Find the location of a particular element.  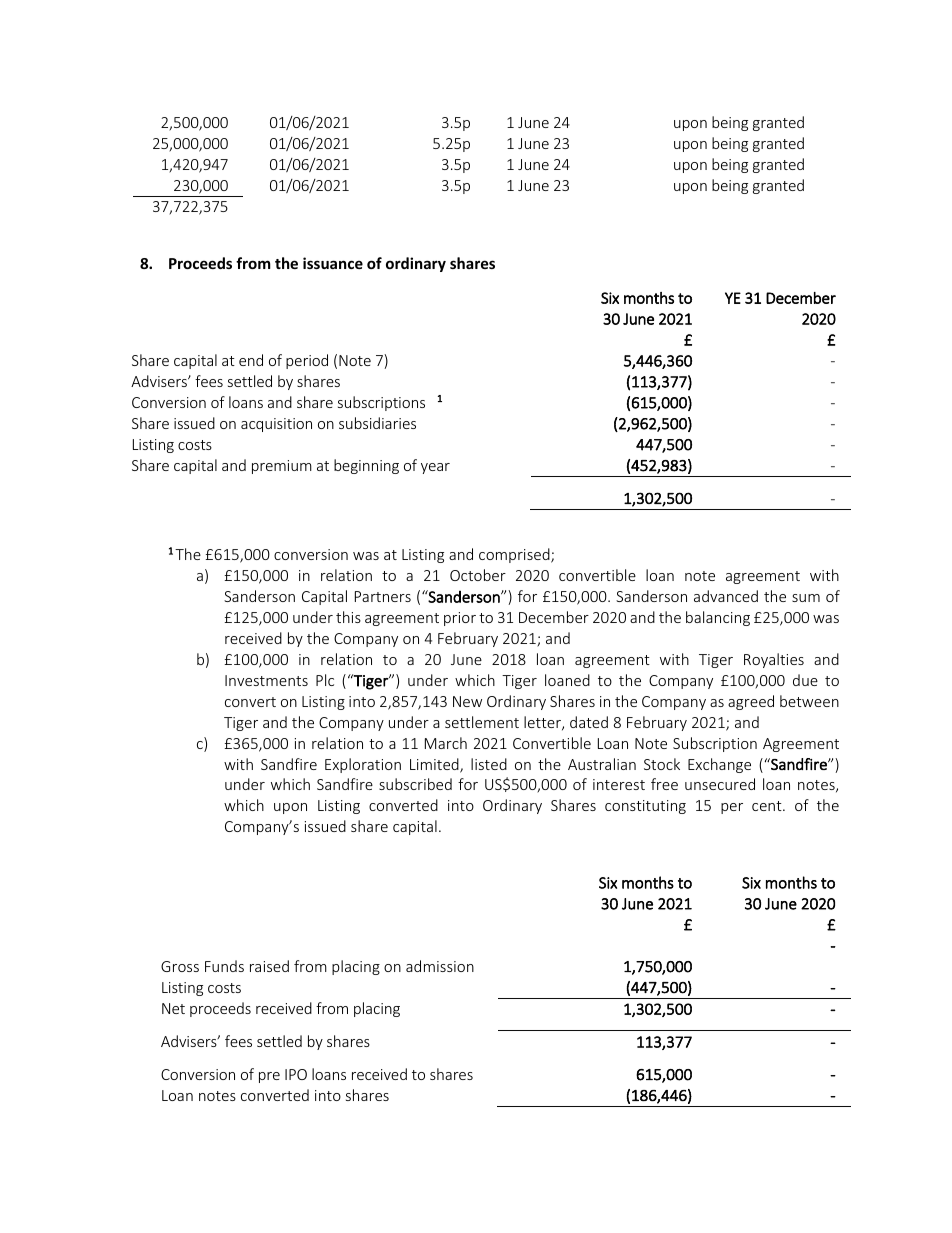

comprised is located at coordinates (515, 555).
